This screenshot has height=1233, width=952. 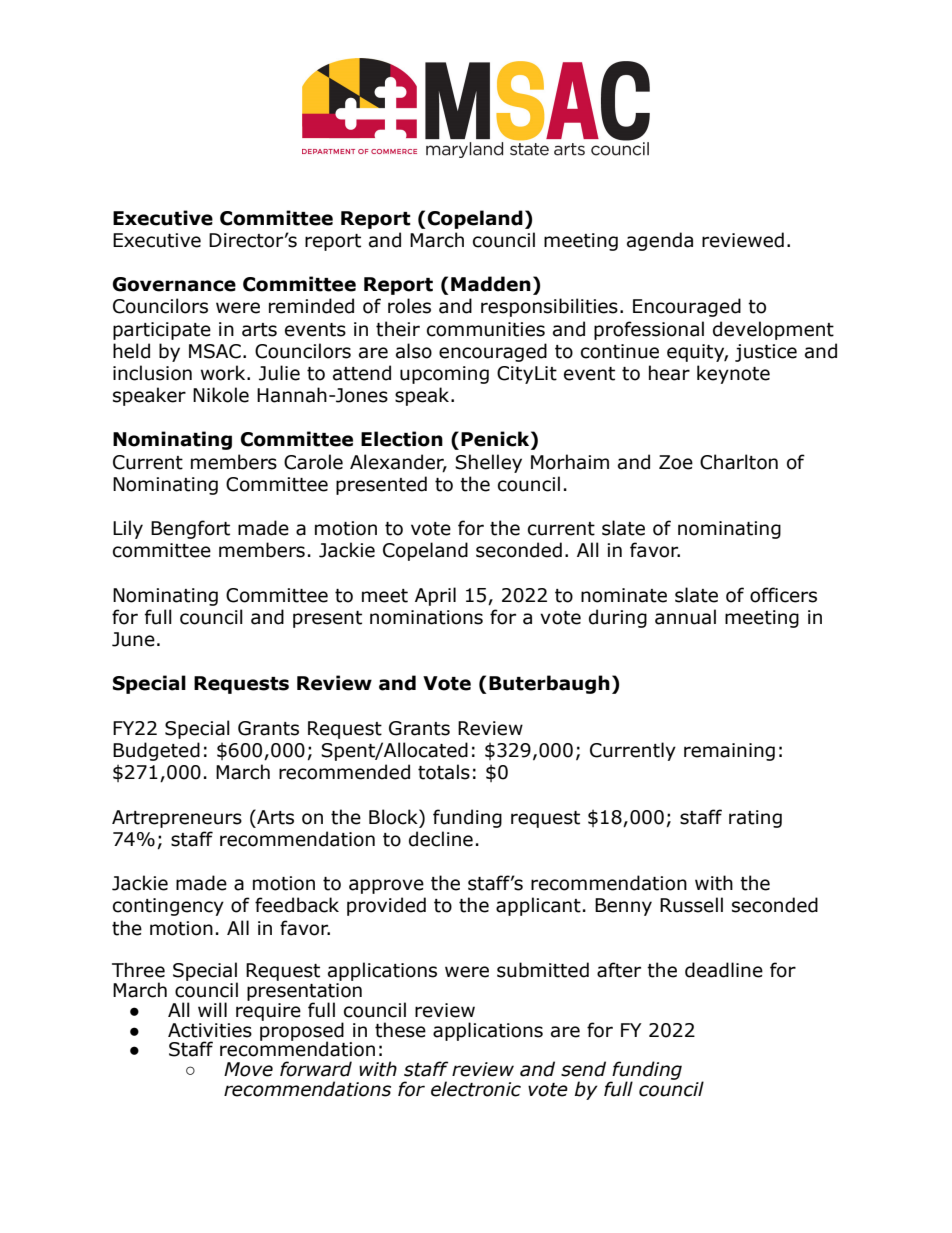 I want to click on Move, so click(x=248, y=1069).
